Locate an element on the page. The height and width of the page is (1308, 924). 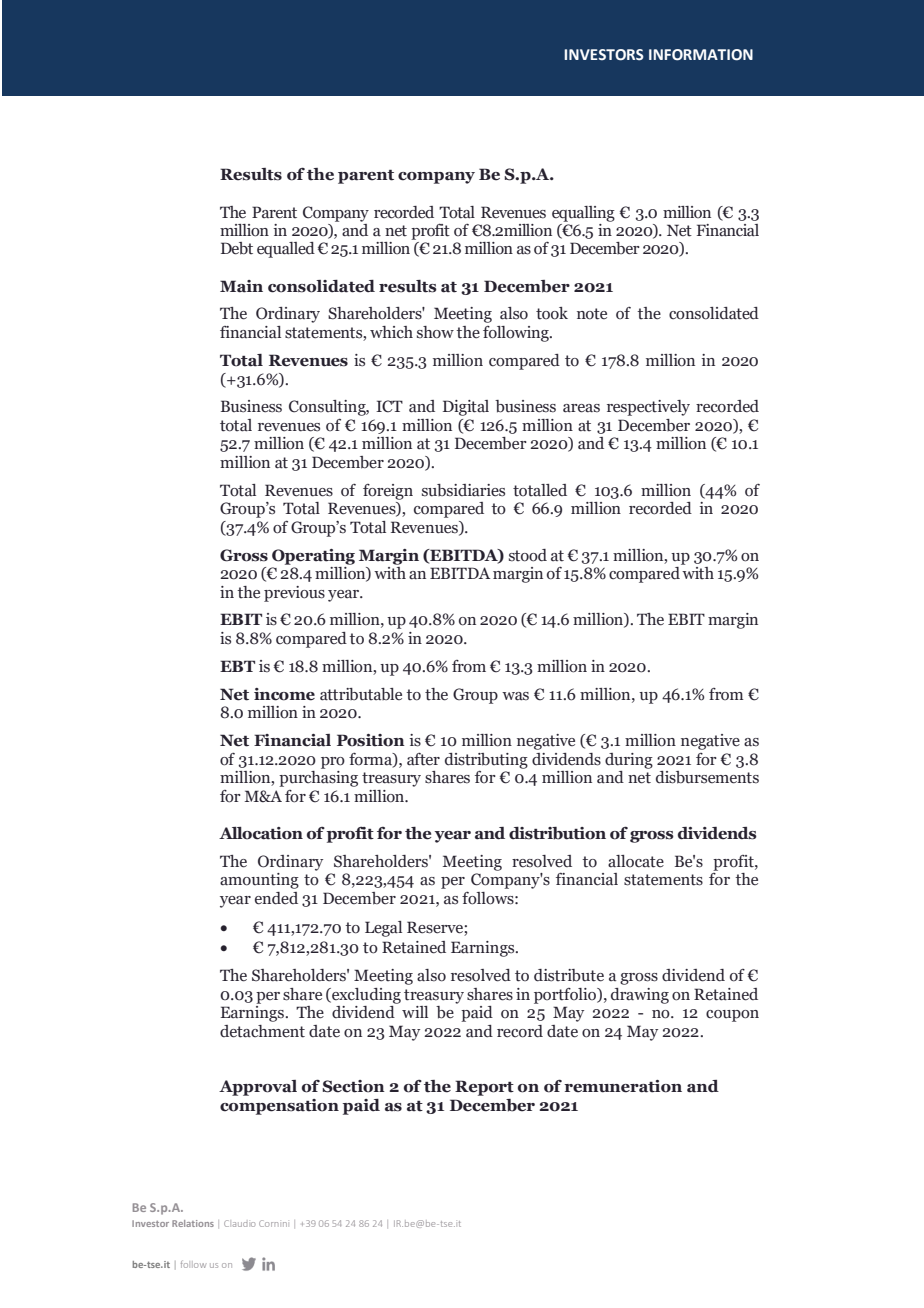
Operating is located at coordinates (313, 557).
